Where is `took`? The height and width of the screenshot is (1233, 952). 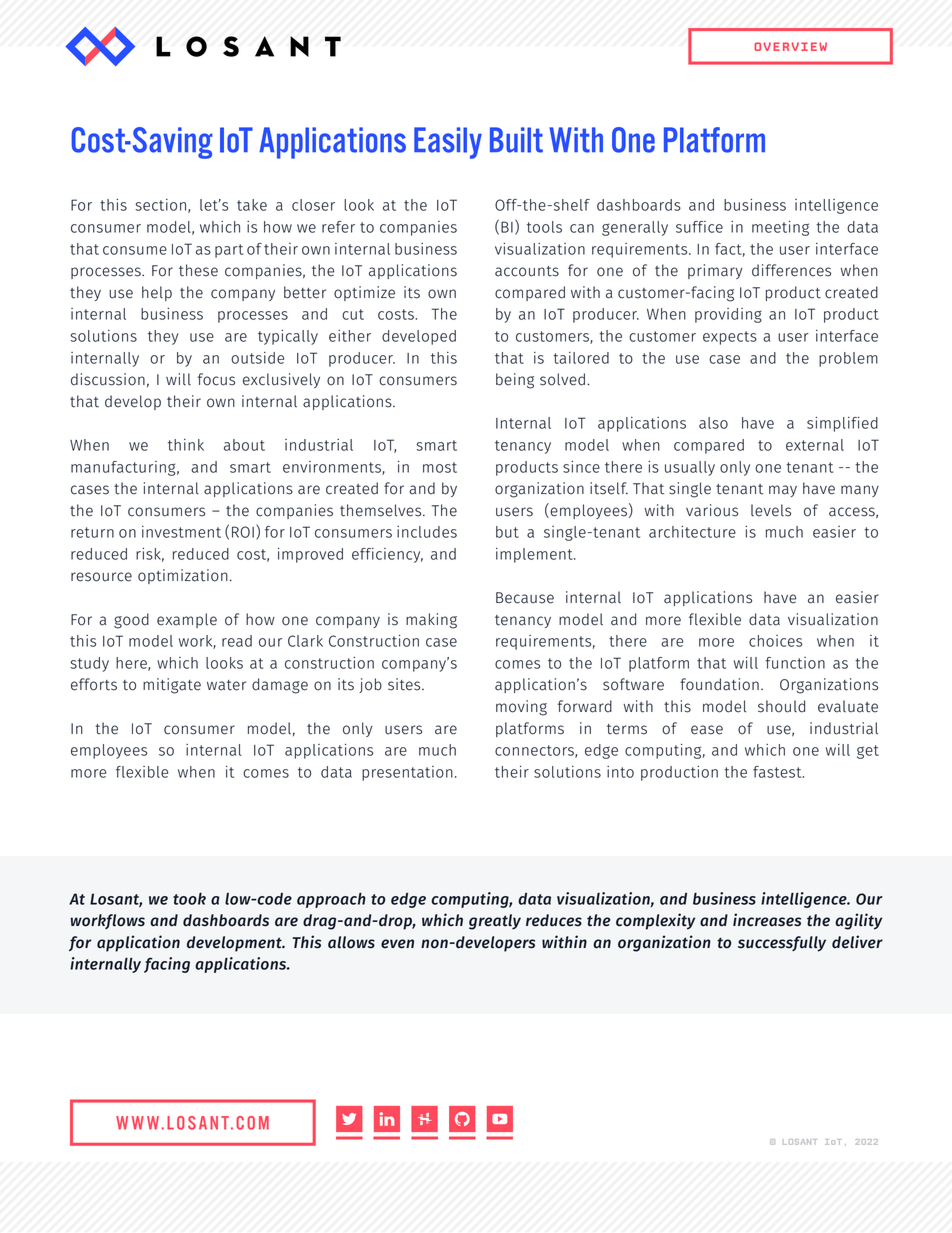
took is located at coordinates (189, 899).
